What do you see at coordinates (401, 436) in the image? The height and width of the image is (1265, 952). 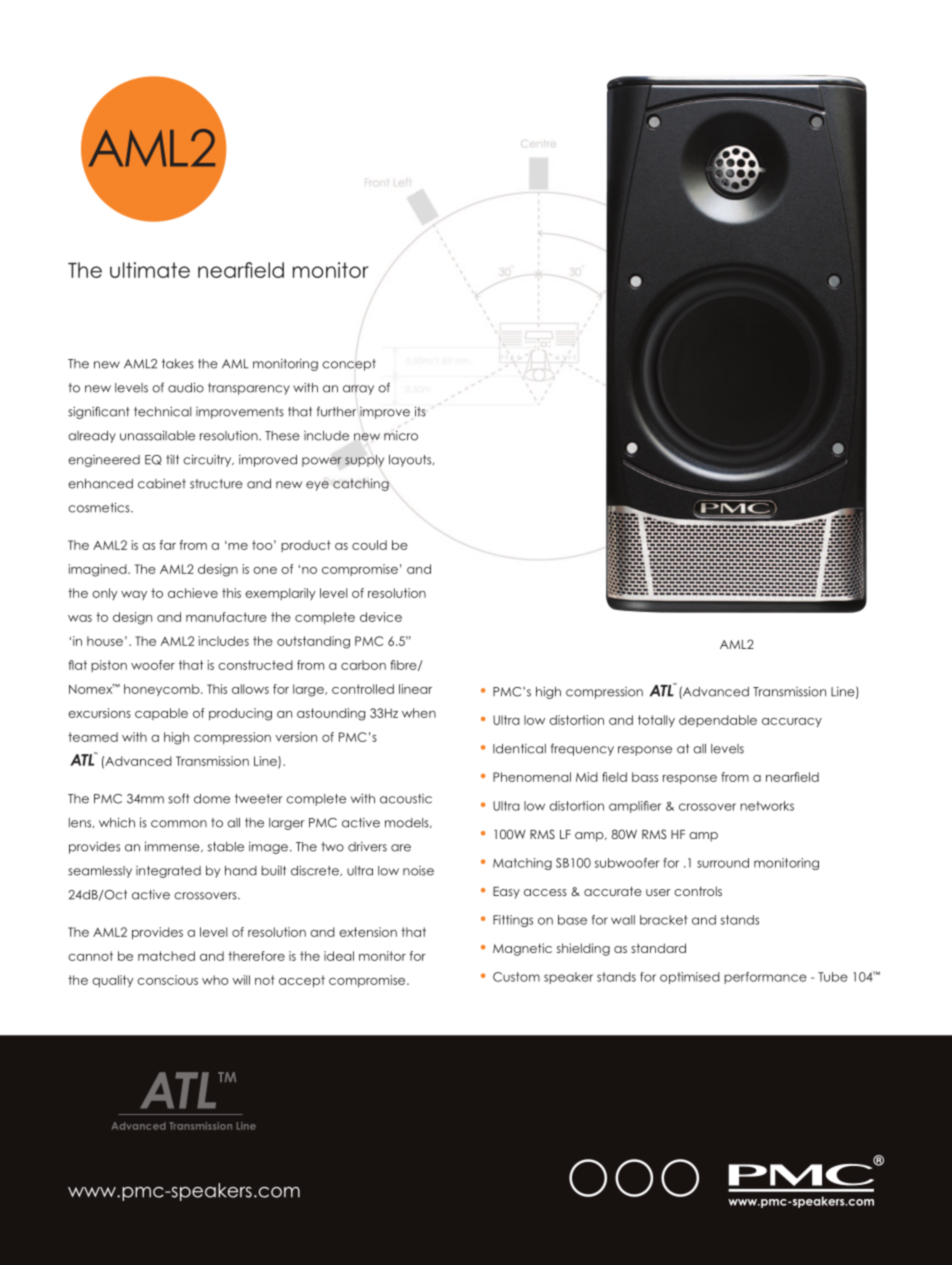 I see `micro` at bounding box center [401, 436].
